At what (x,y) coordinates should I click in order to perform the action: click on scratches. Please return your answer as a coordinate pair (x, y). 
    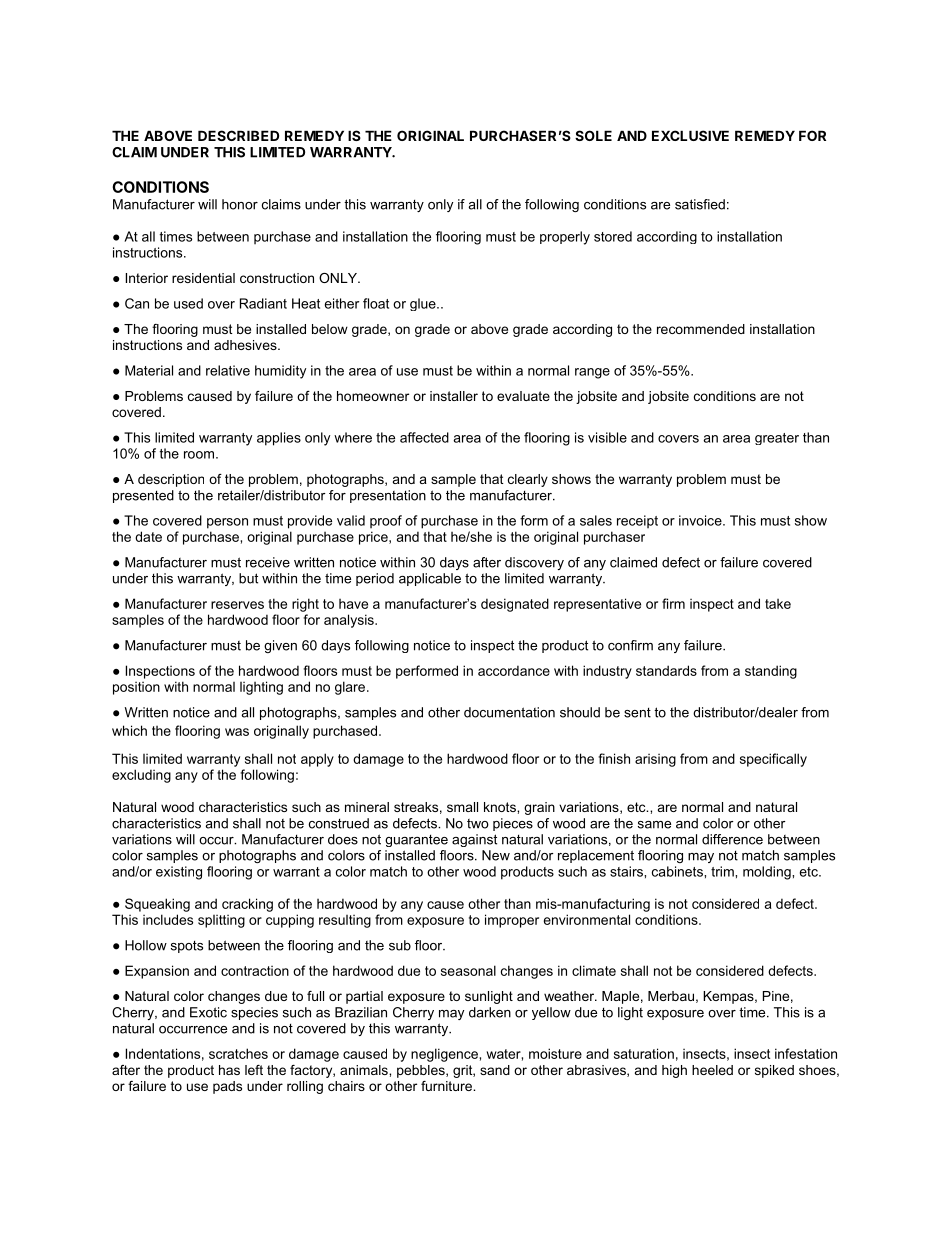
    Looking at the image, I should click on (238, 1053).
